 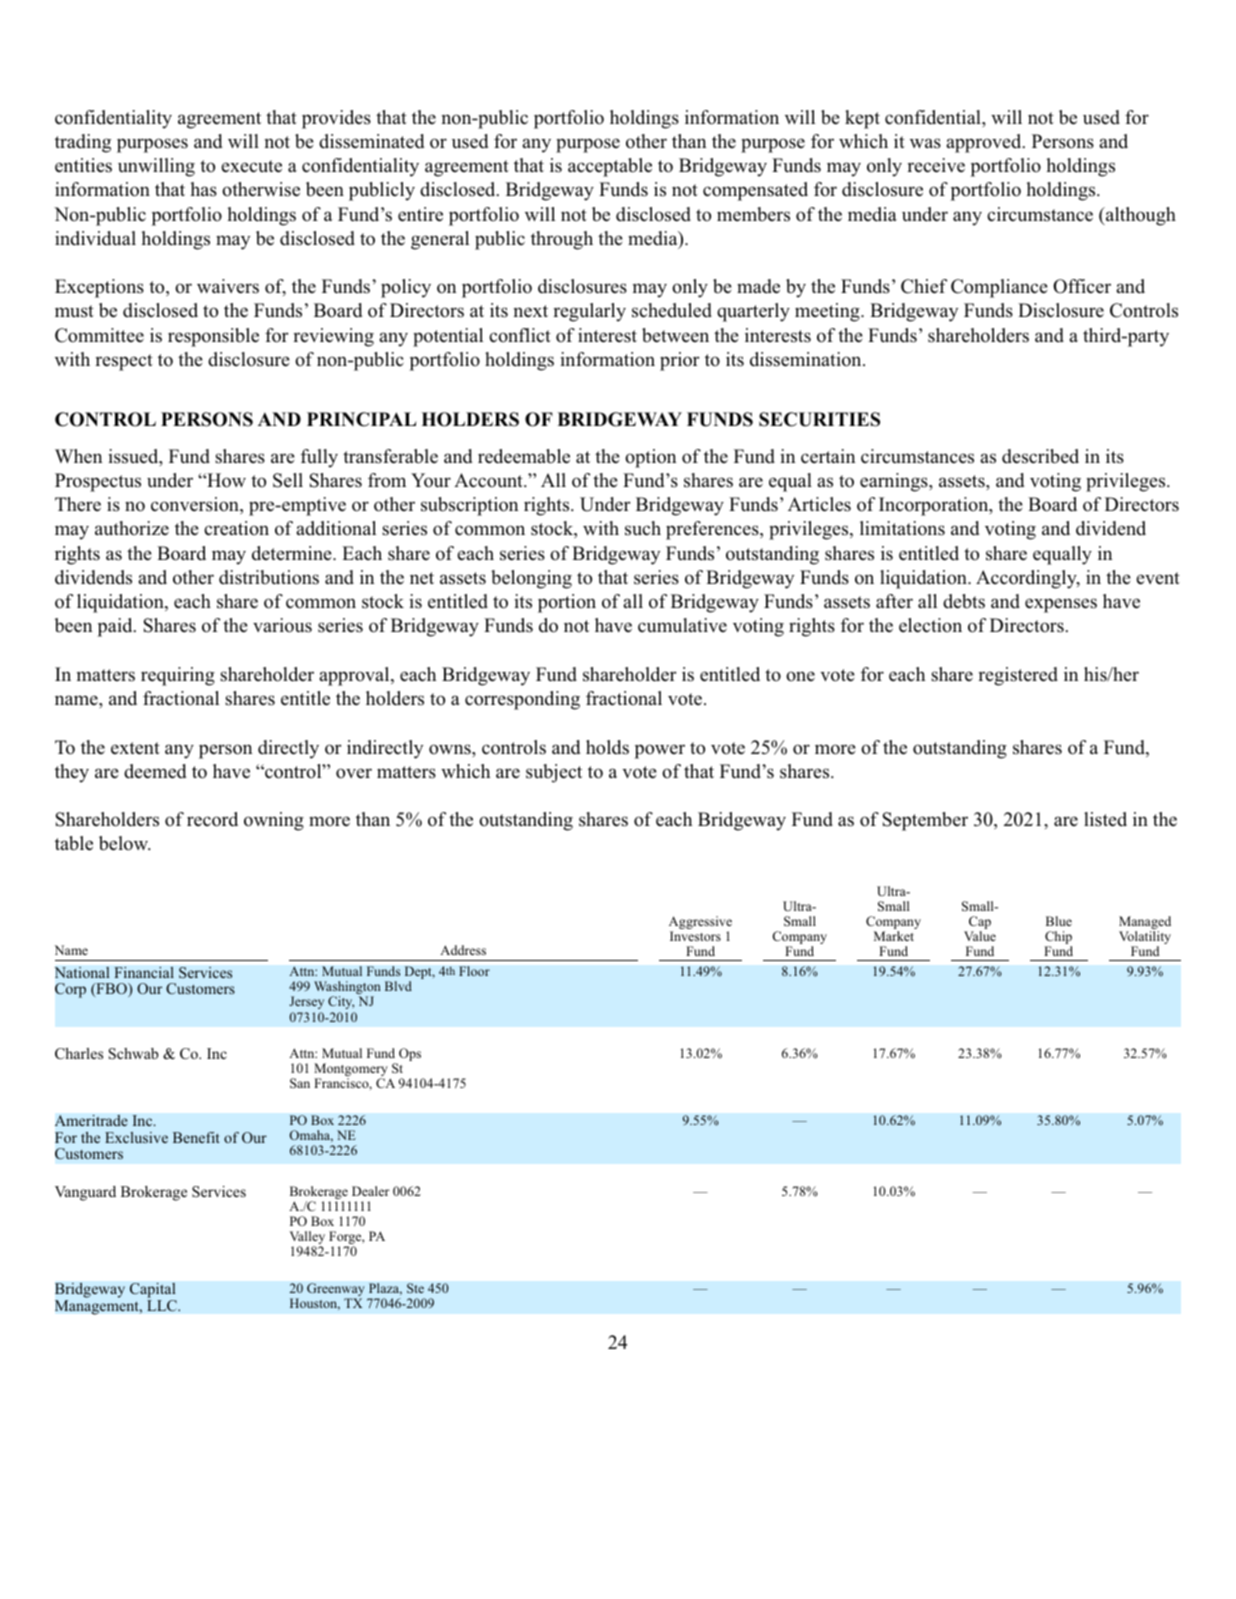 What do you see at coordinates (153, 1292) in the screenshot?
I see `Capital` at bounding box center [153, 1292].
